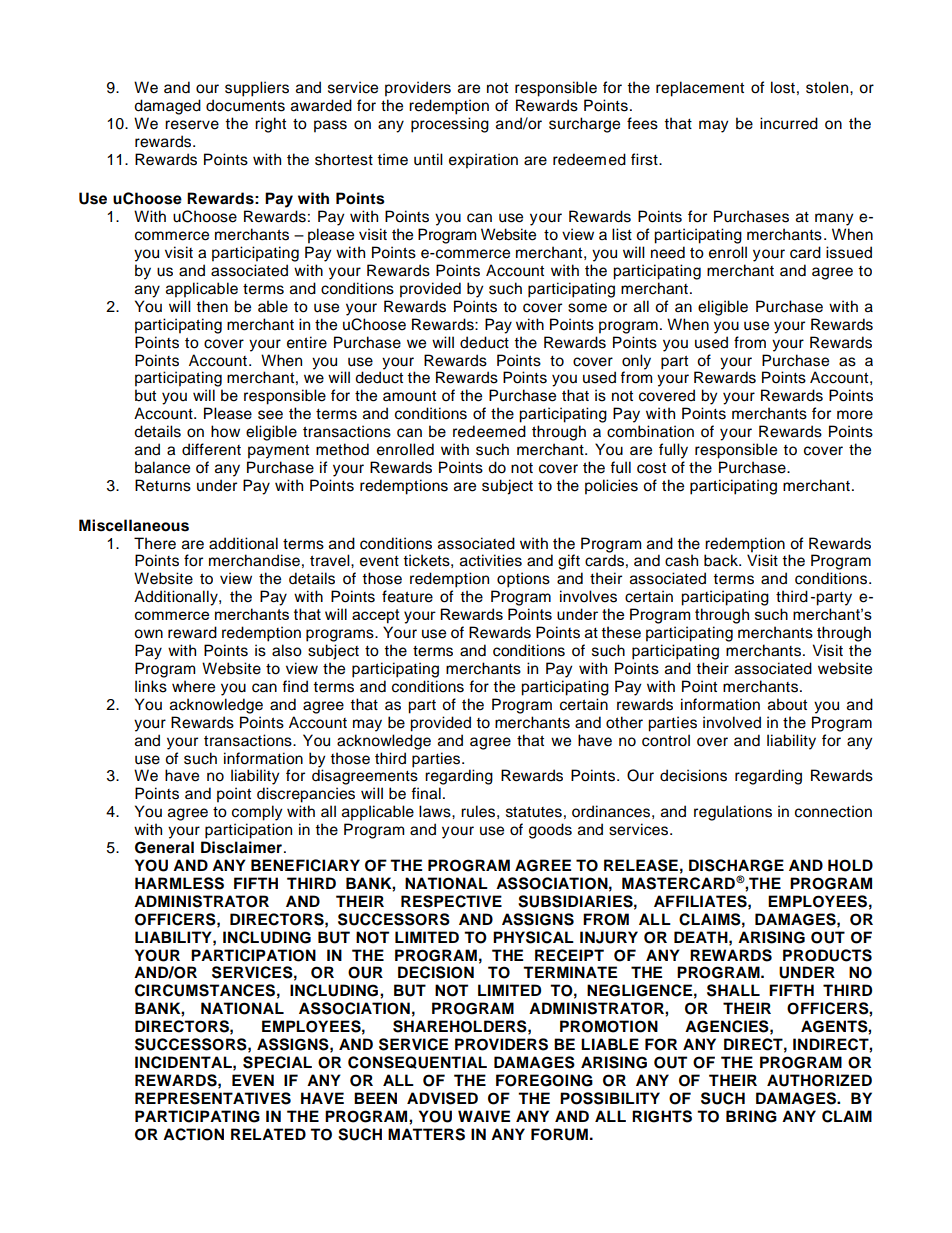 This screenshot has height=1233, width=952. Describe the element at coordinates (213, 1098) in the screenshot. I see `REPRESENTATIVES` at that location.
